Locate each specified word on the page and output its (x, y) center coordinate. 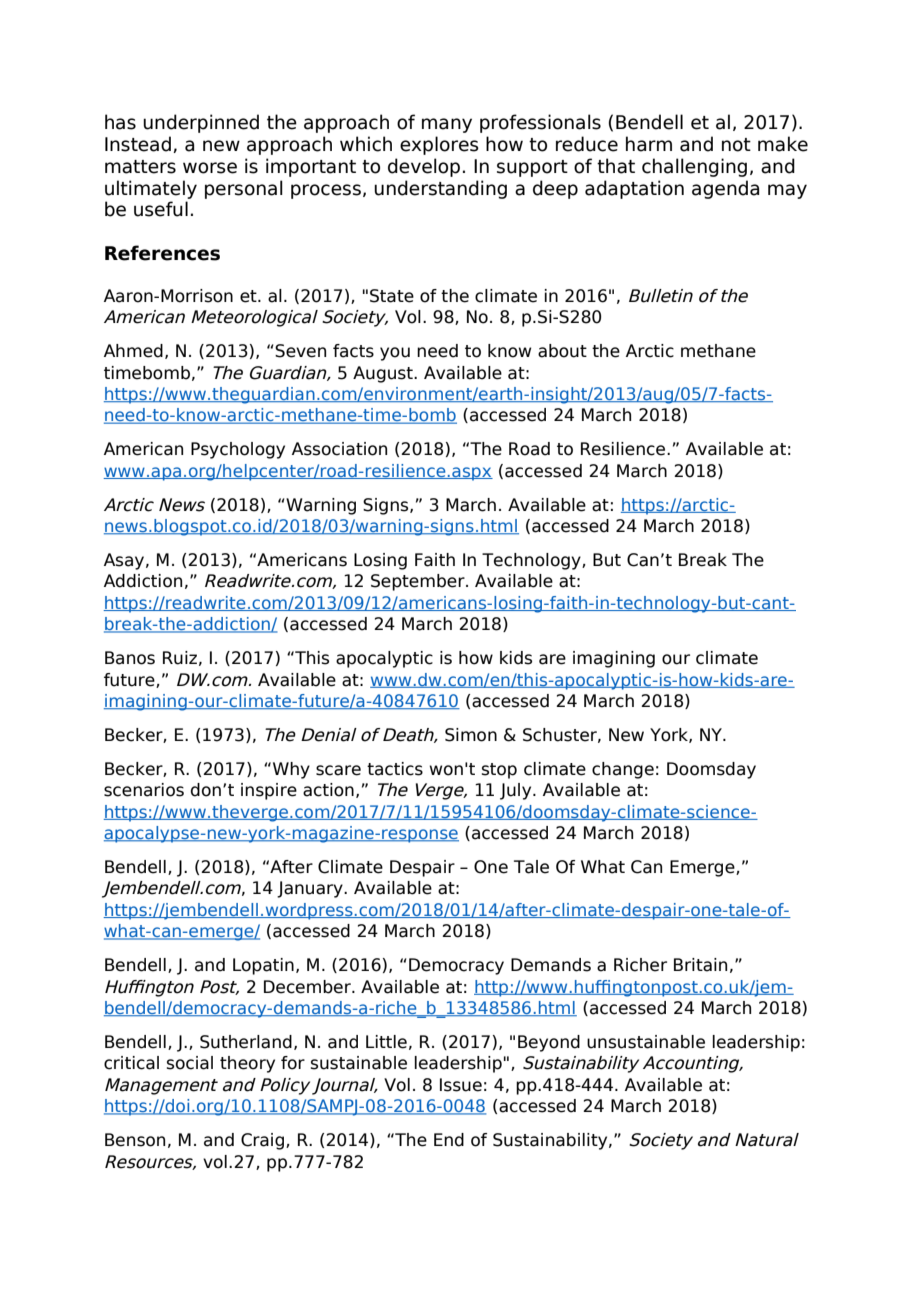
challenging (694, 167)
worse (210, 168)
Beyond (549, 1043)
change (623, 770)
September (419, 582)
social (190, 1063)
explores (439, 145)
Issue (461, 1085)
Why (291, 770)
